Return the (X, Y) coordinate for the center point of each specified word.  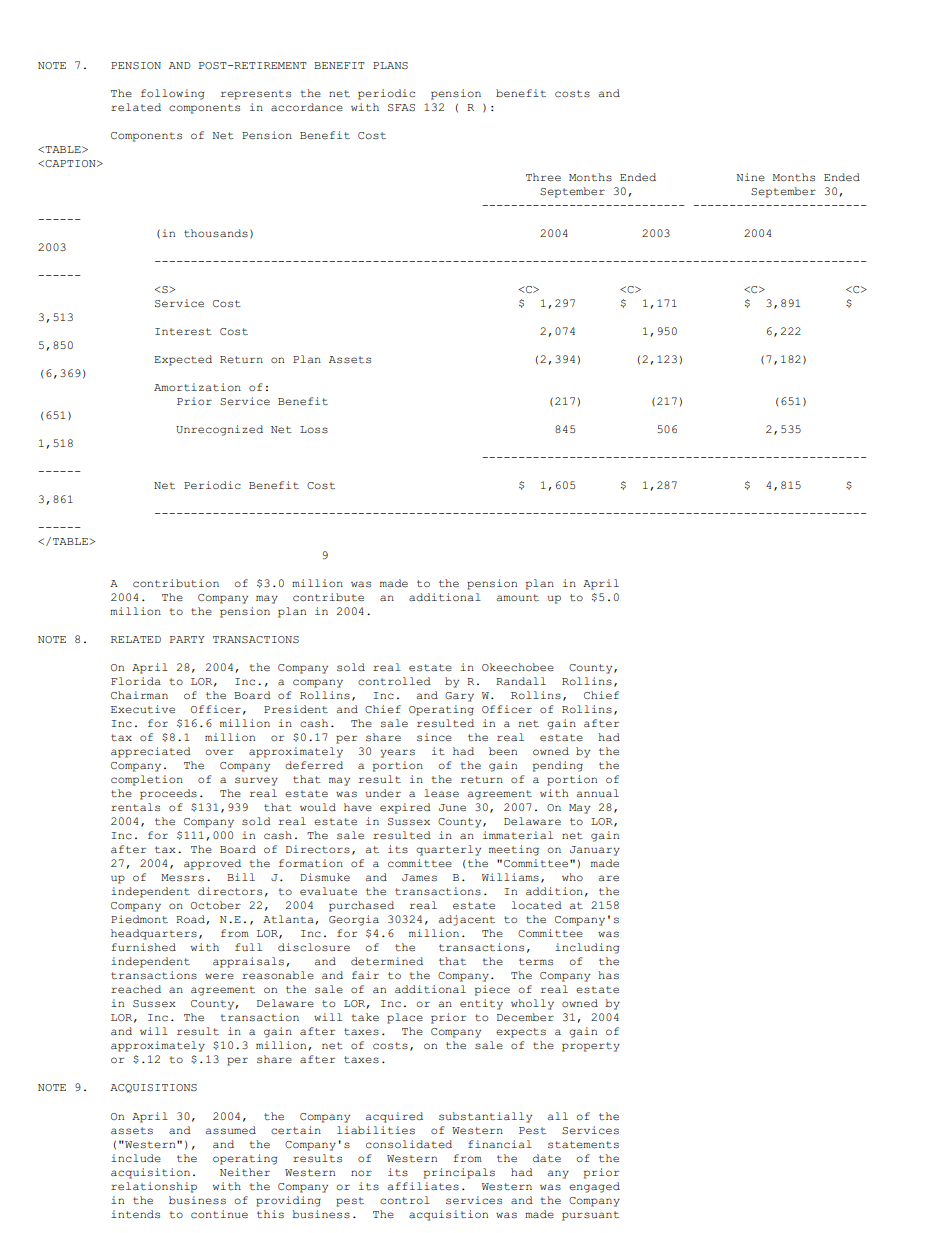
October (216, 905)
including (587, 948)
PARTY (187, 639)
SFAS (401, 108)
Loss (314, 430)
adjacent (466, 920)
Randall (521, 681)
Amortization (197, 387)
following (172, 94)
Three (543, 177)
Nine (750, 177)
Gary (459, 697)
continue (219, 1214)
